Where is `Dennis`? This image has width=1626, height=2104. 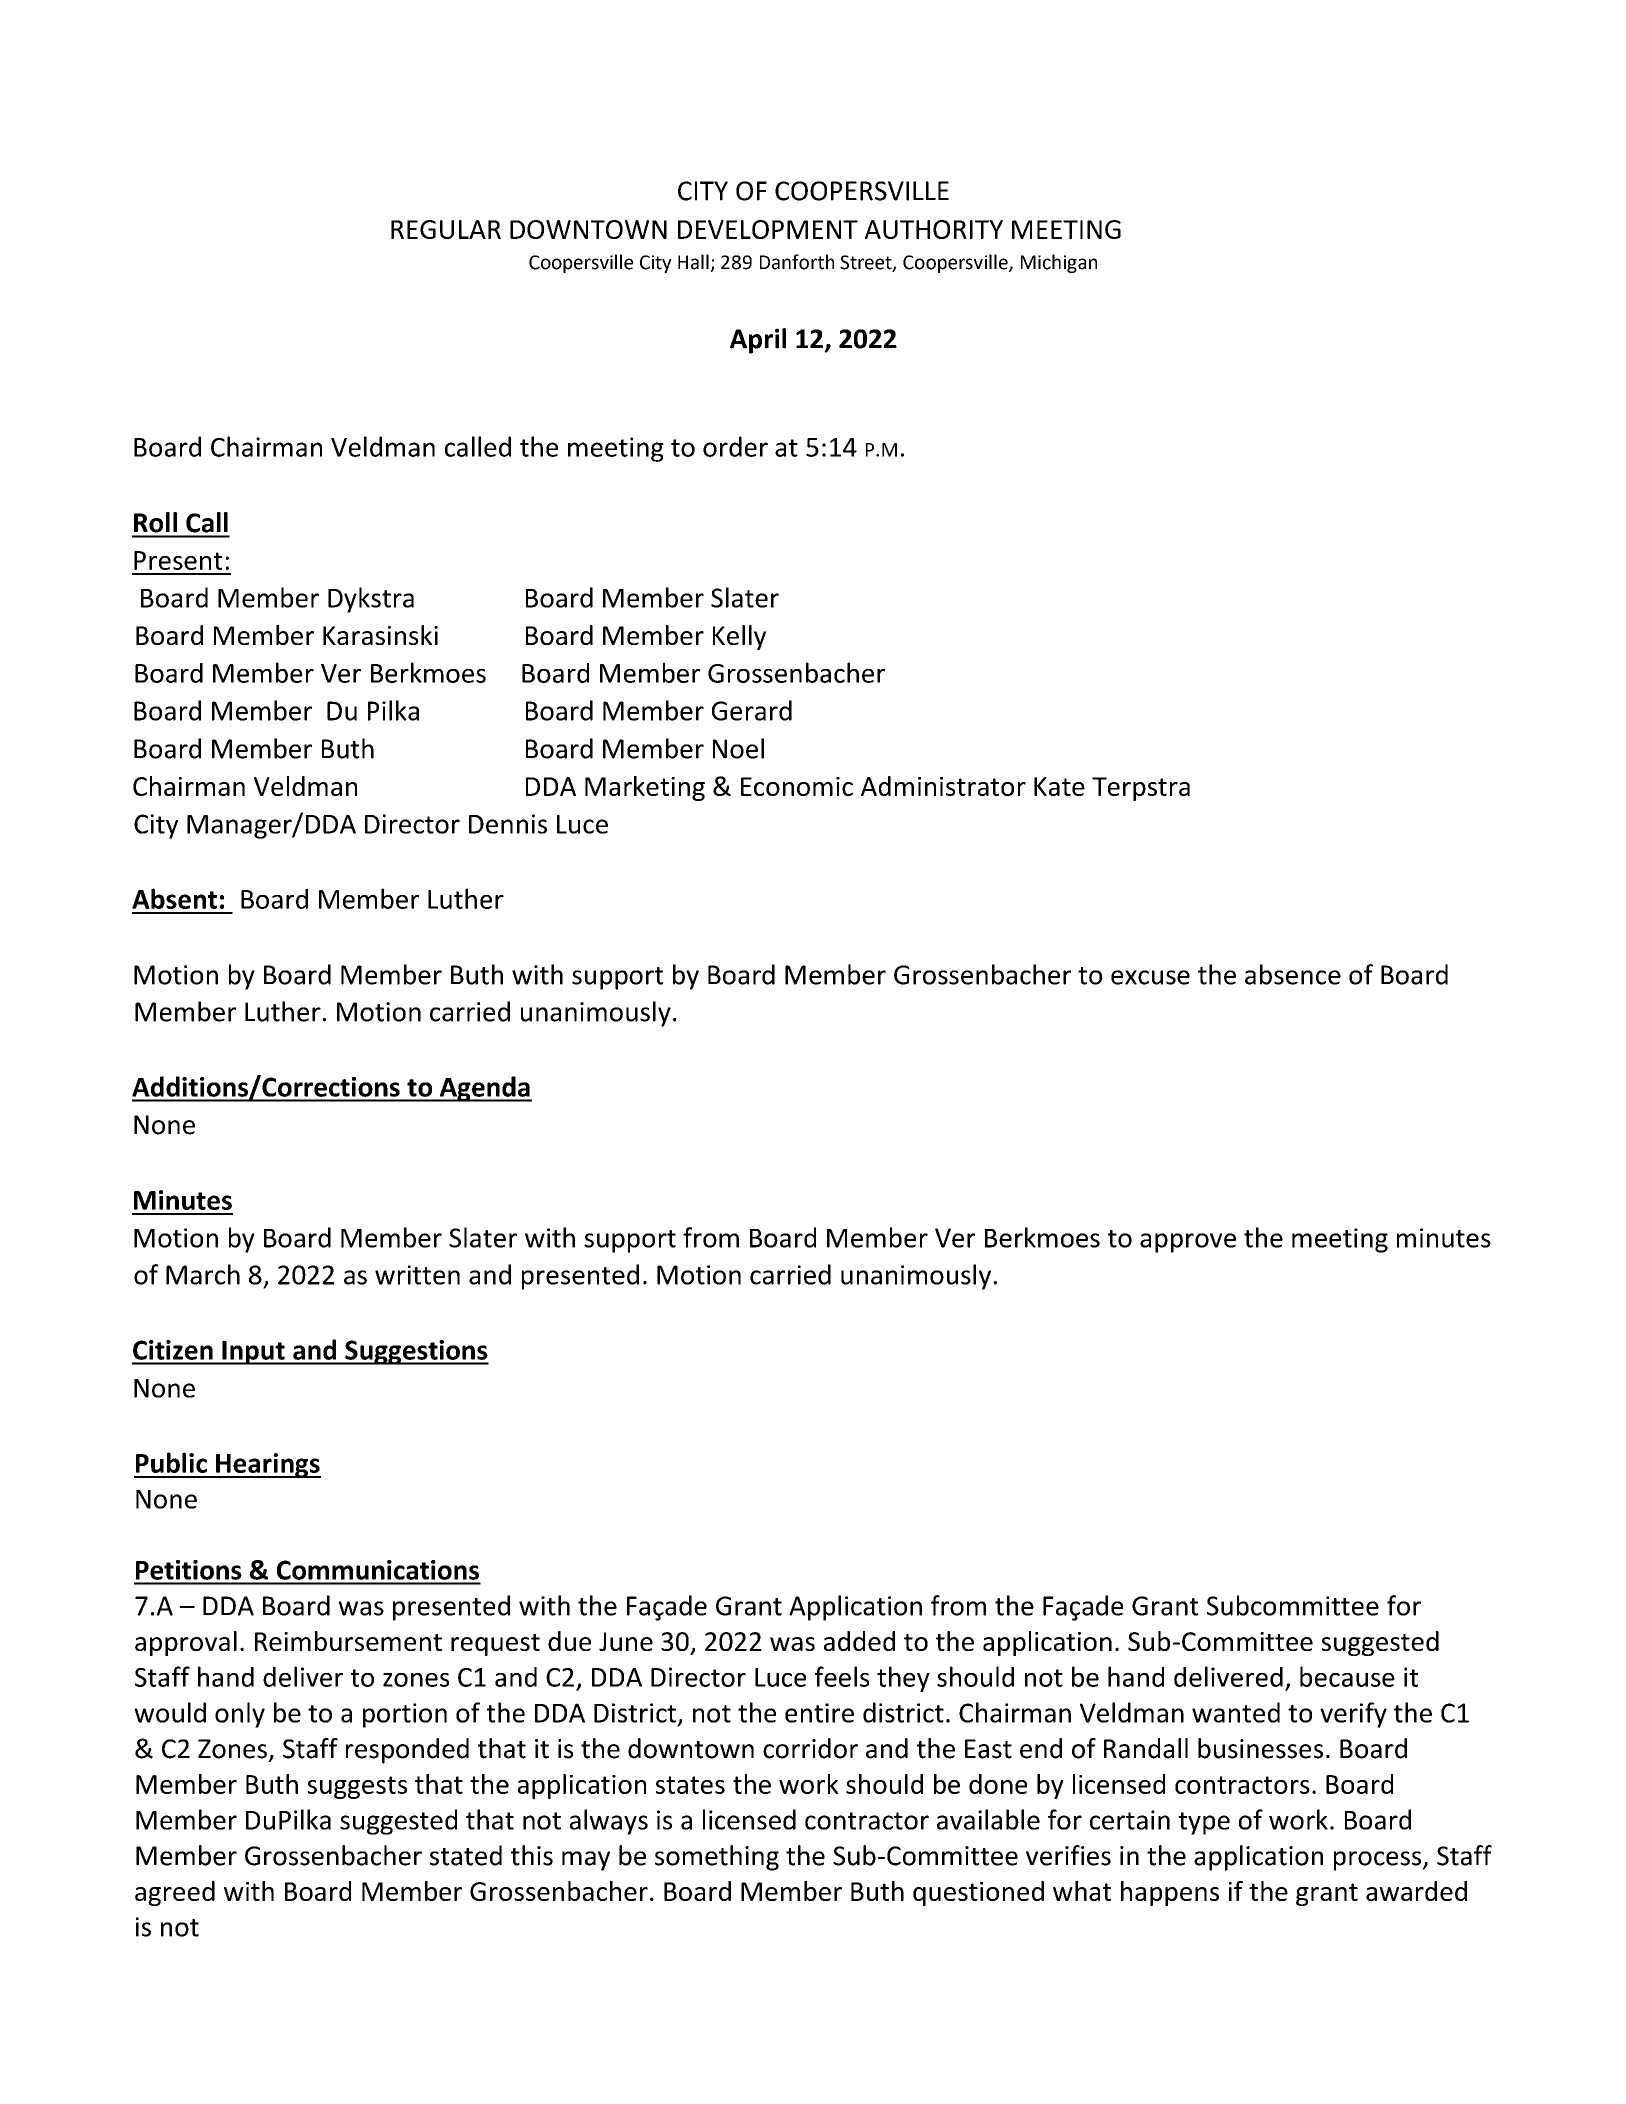 Dennis is located at coordinates (508, 824).
